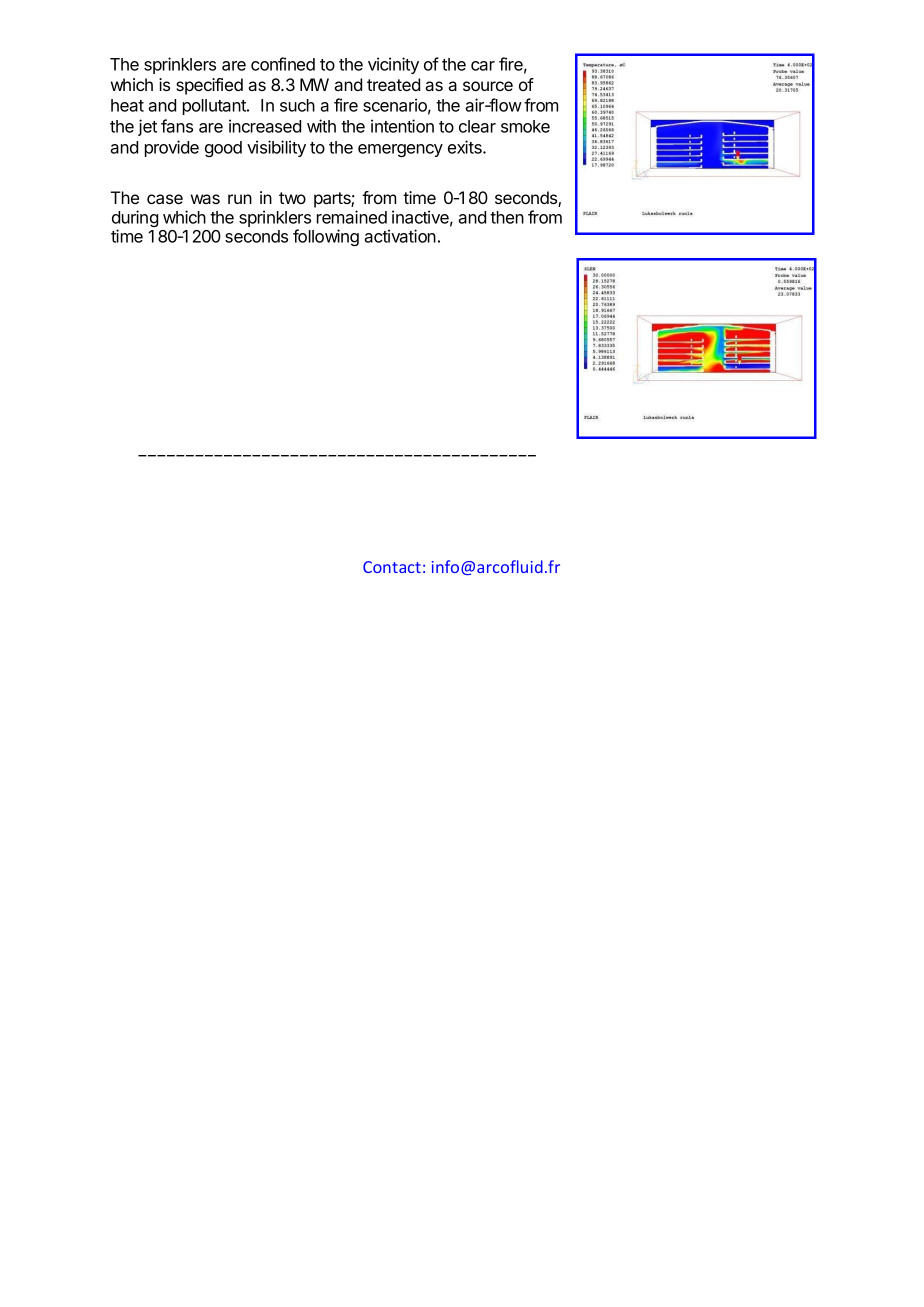  What do you see at coordinates (488, 86) in the image?
I see `source` at bounding box center [488, 86].
